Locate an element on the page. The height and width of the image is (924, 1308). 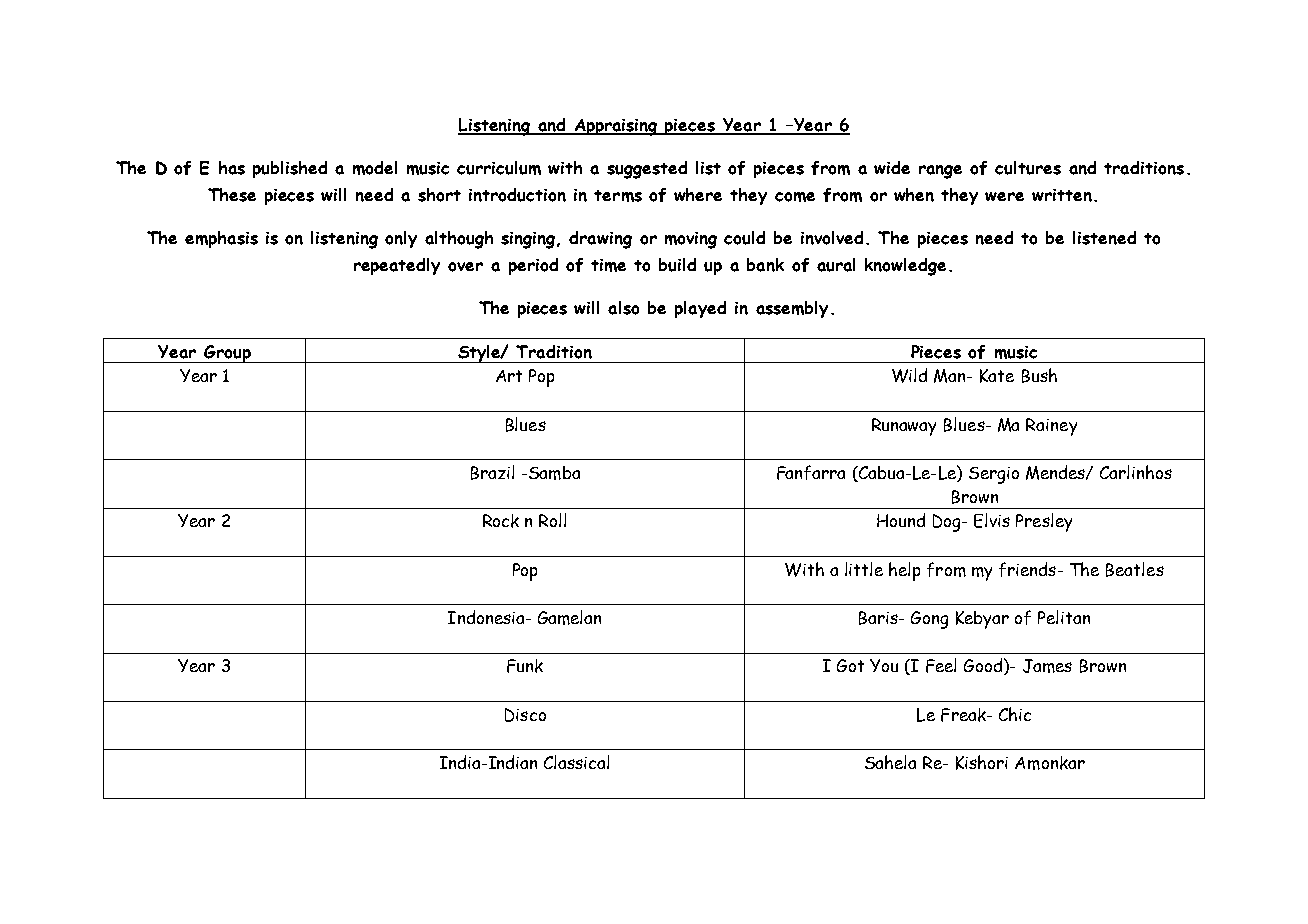
Feel is located at coordinates (941, 665).
